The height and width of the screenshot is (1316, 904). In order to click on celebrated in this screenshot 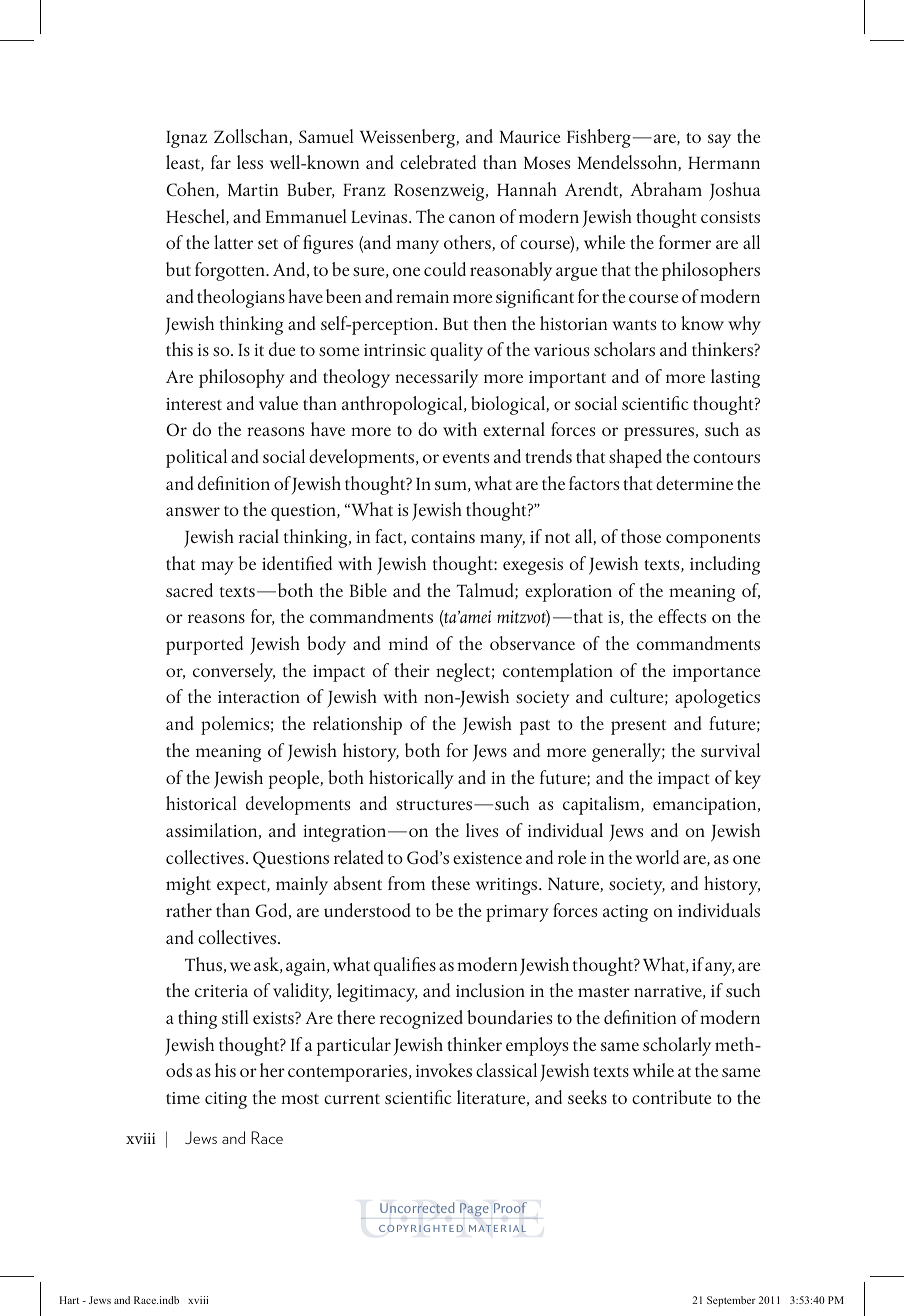, I will do `click(438, 162)`.
